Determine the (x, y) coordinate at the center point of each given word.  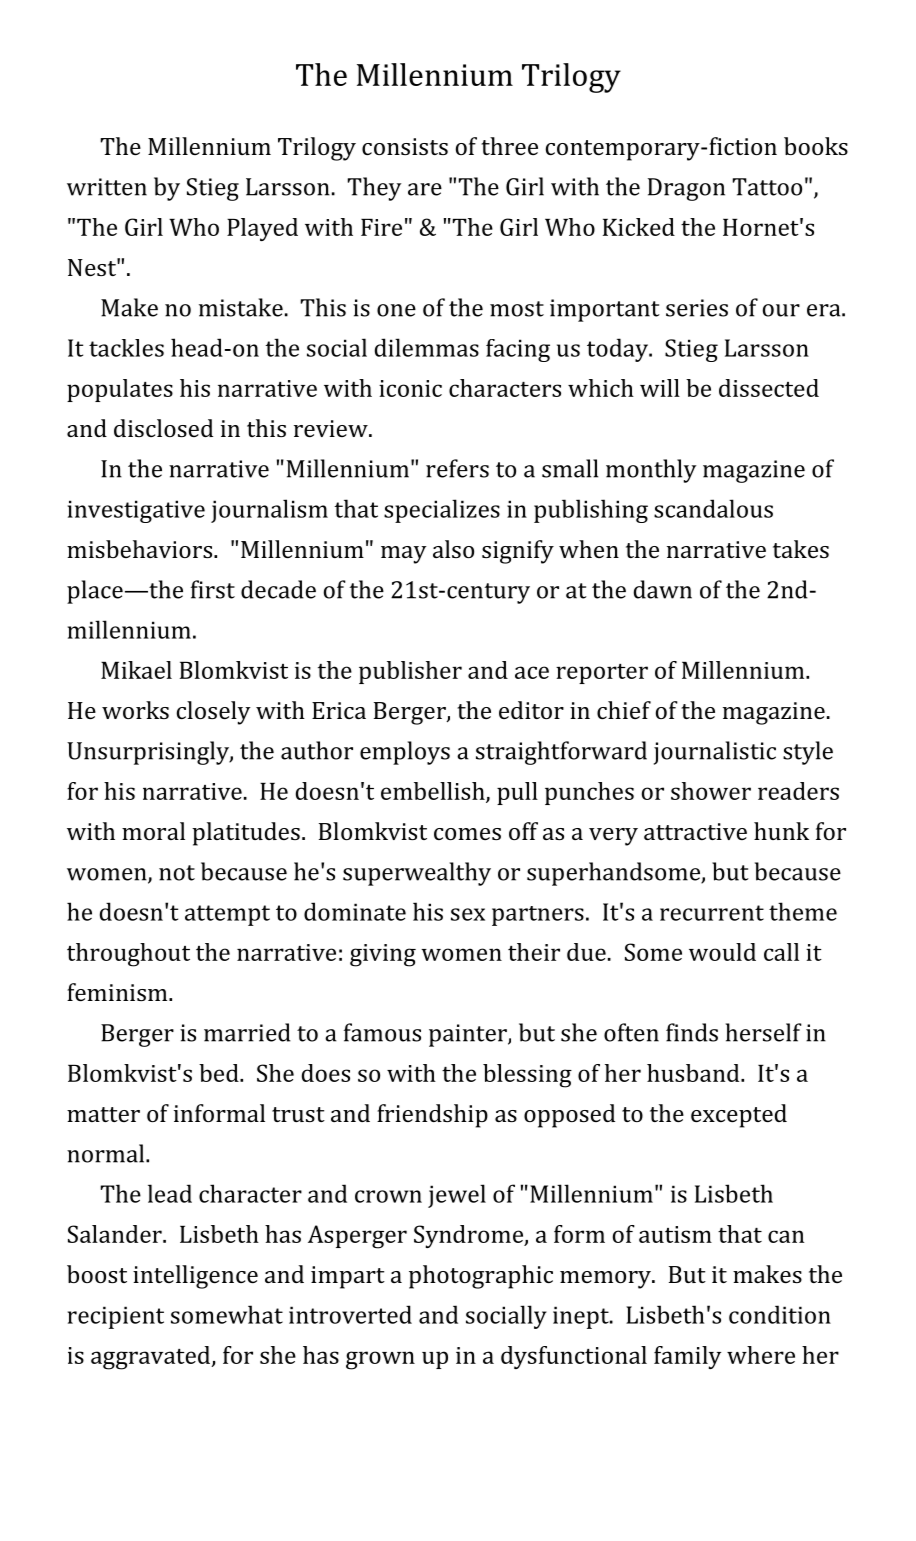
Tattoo (767, 187)
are (425, 189)
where (761, 1355)
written (107, 187)
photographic (481, 1277)
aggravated (152, 1358)
